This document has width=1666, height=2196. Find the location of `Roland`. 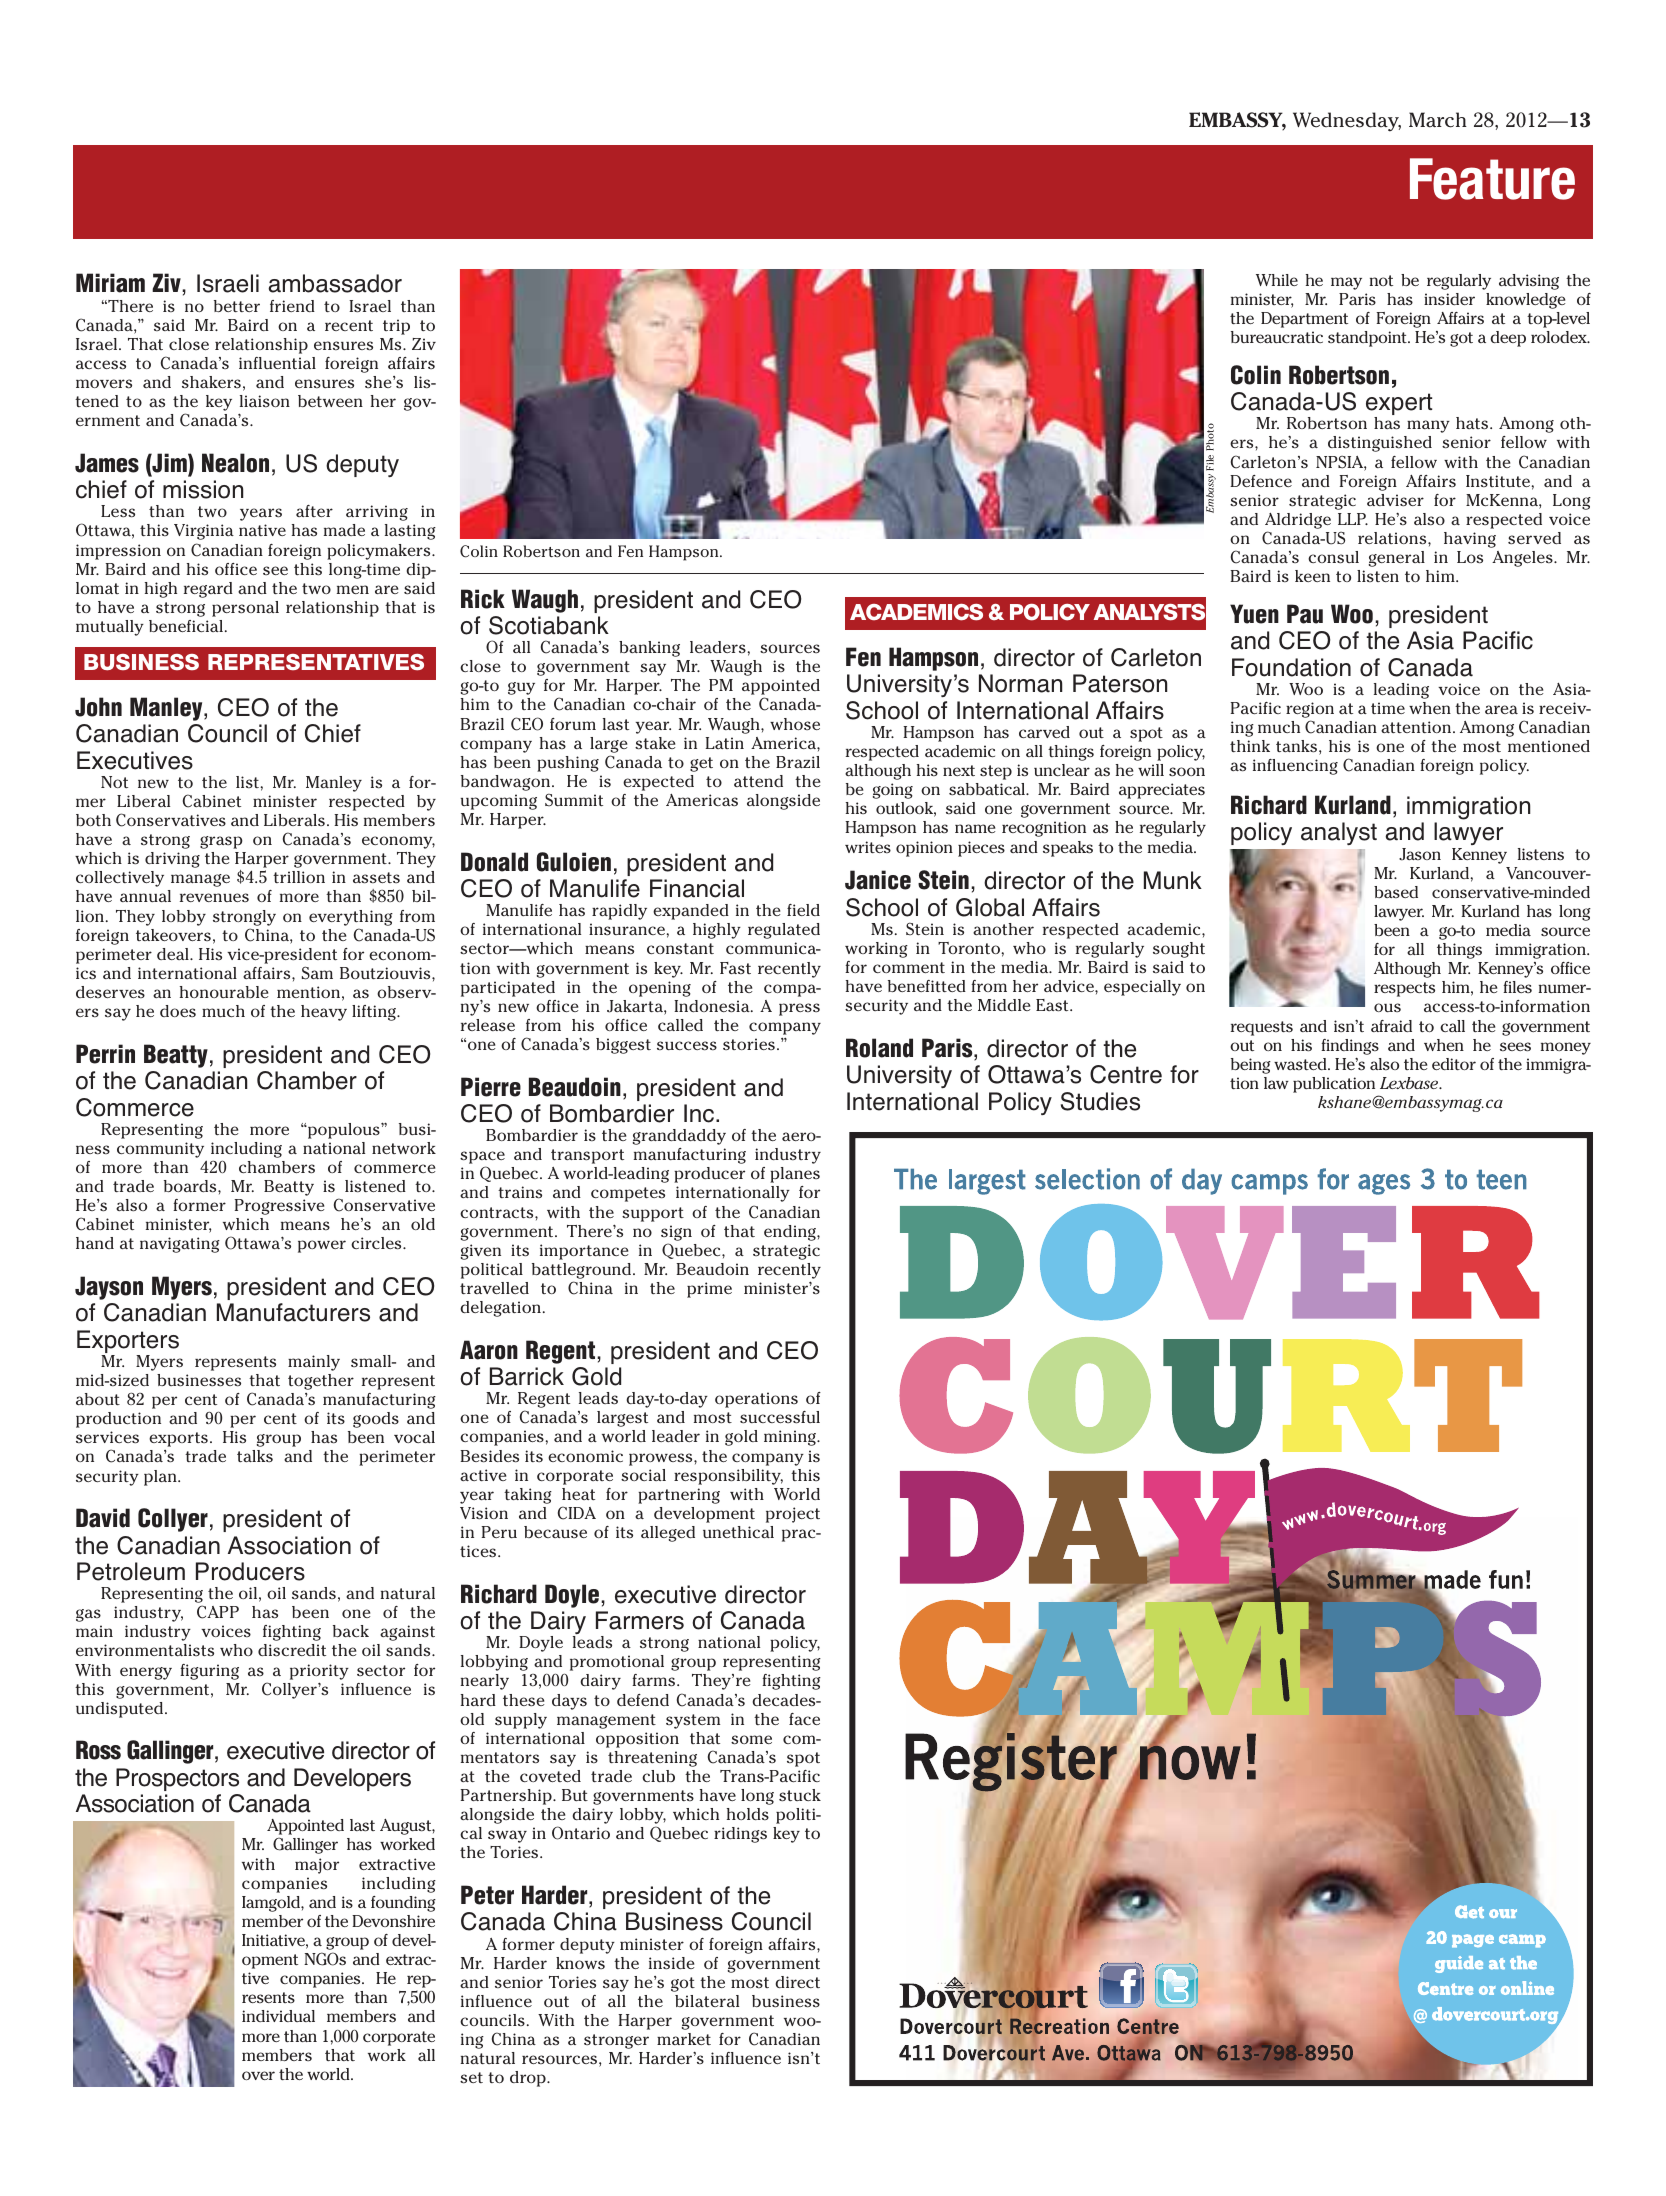

Roland is located at coordinates (879, 1048).
